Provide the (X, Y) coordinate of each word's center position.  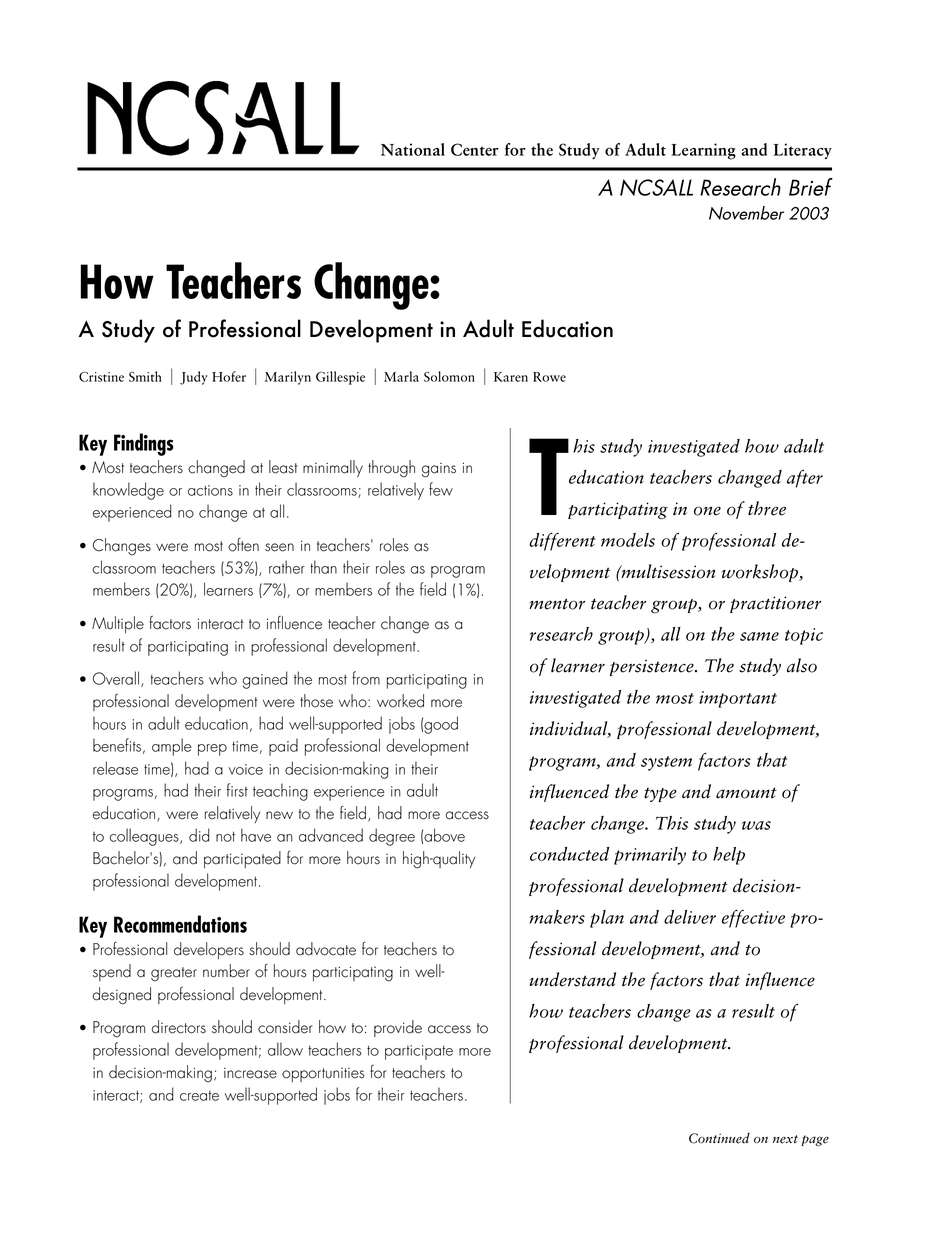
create (199, 1095)
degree (392, 837)
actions (210, 490)
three (767, 508)
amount (746, 793)
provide (398, 1028)
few (441, 489)
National (413, 149)
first (237, 790)
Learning (703, 151)
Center (475, 149)
